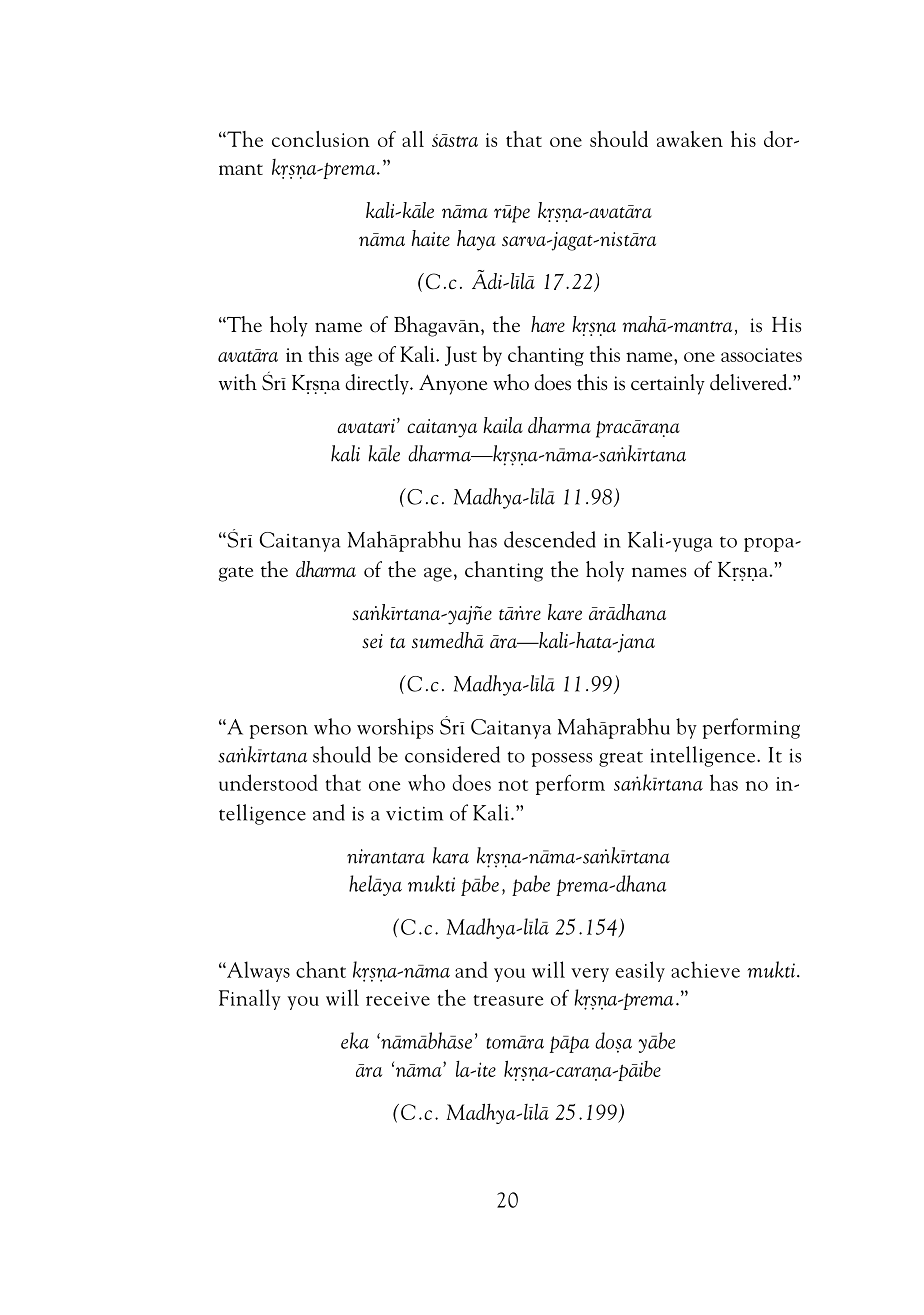 This screenshot has height=1315, width=924. I want to click on conclusion, so click(321, 139).
